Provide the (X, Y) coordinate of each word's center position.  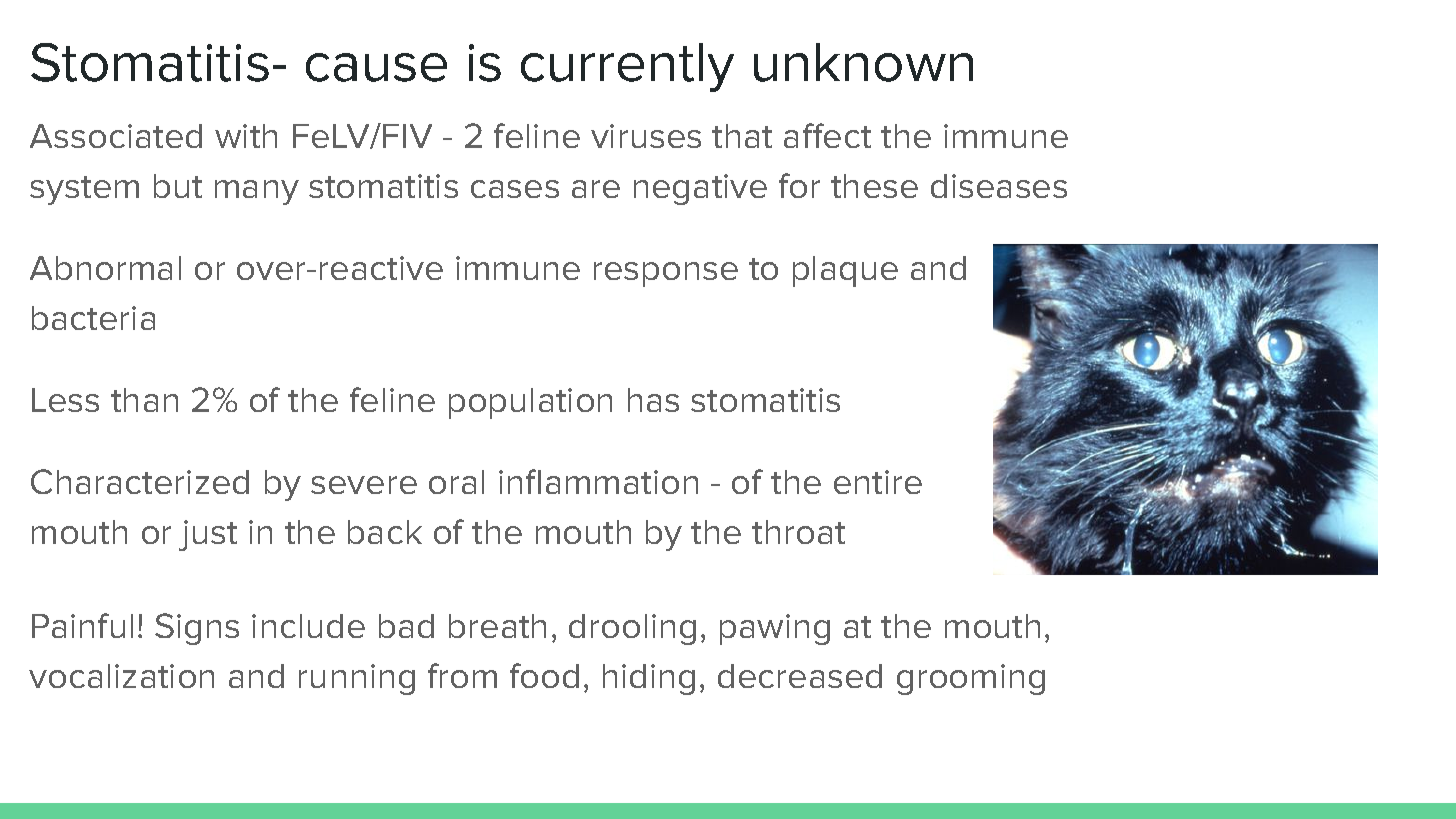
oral (456, 482)
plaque (845, 271)
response (666, 274)
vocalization (121, 676)
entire (878, 482)
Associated (116, 136)
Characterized (140, 481)
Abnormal (105, 268)
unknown (863, 62)
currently (627, 67)
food (544, 675)
